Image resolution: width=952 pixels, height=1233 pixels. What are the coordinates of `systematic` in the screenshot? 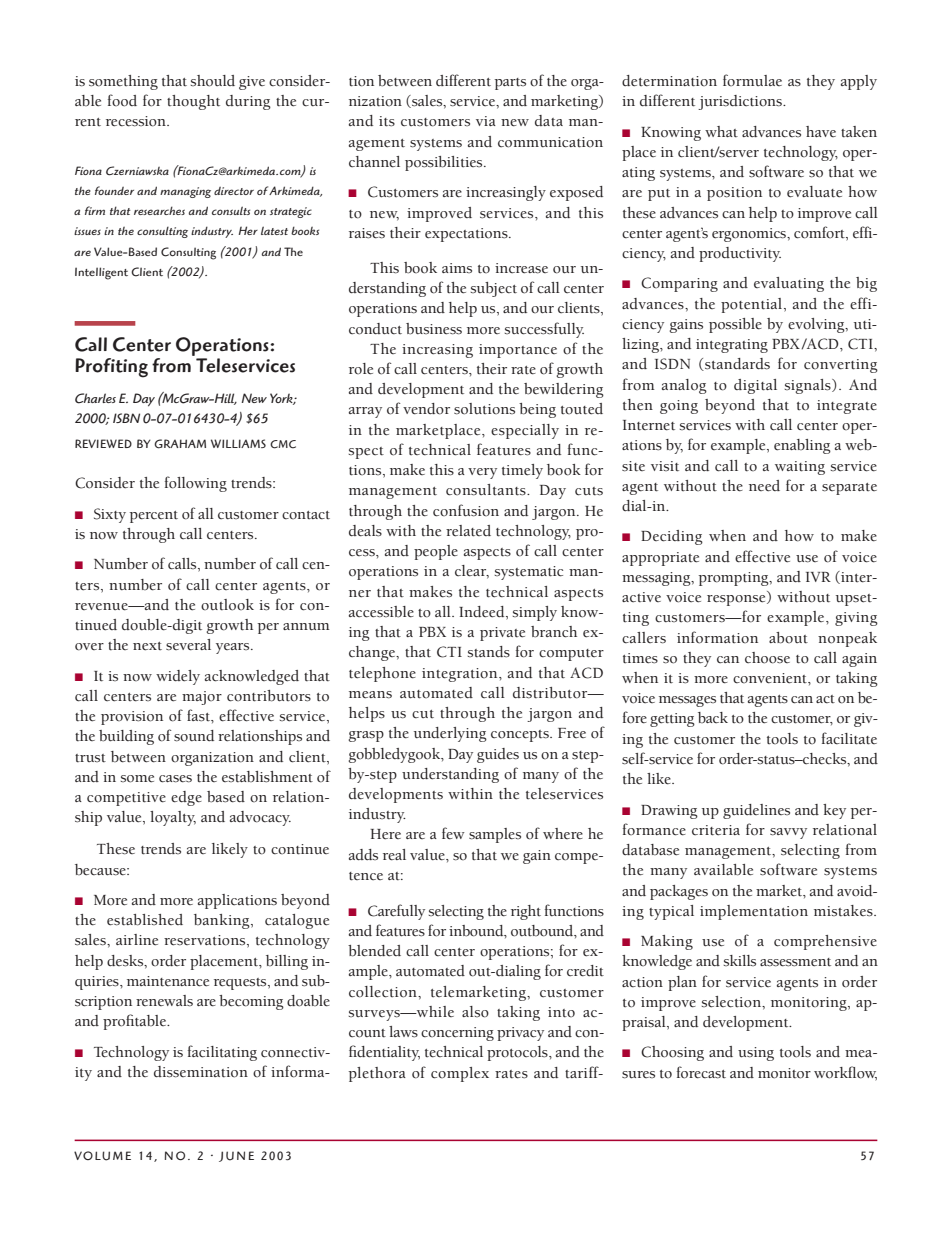 It's located at (529, 573).
